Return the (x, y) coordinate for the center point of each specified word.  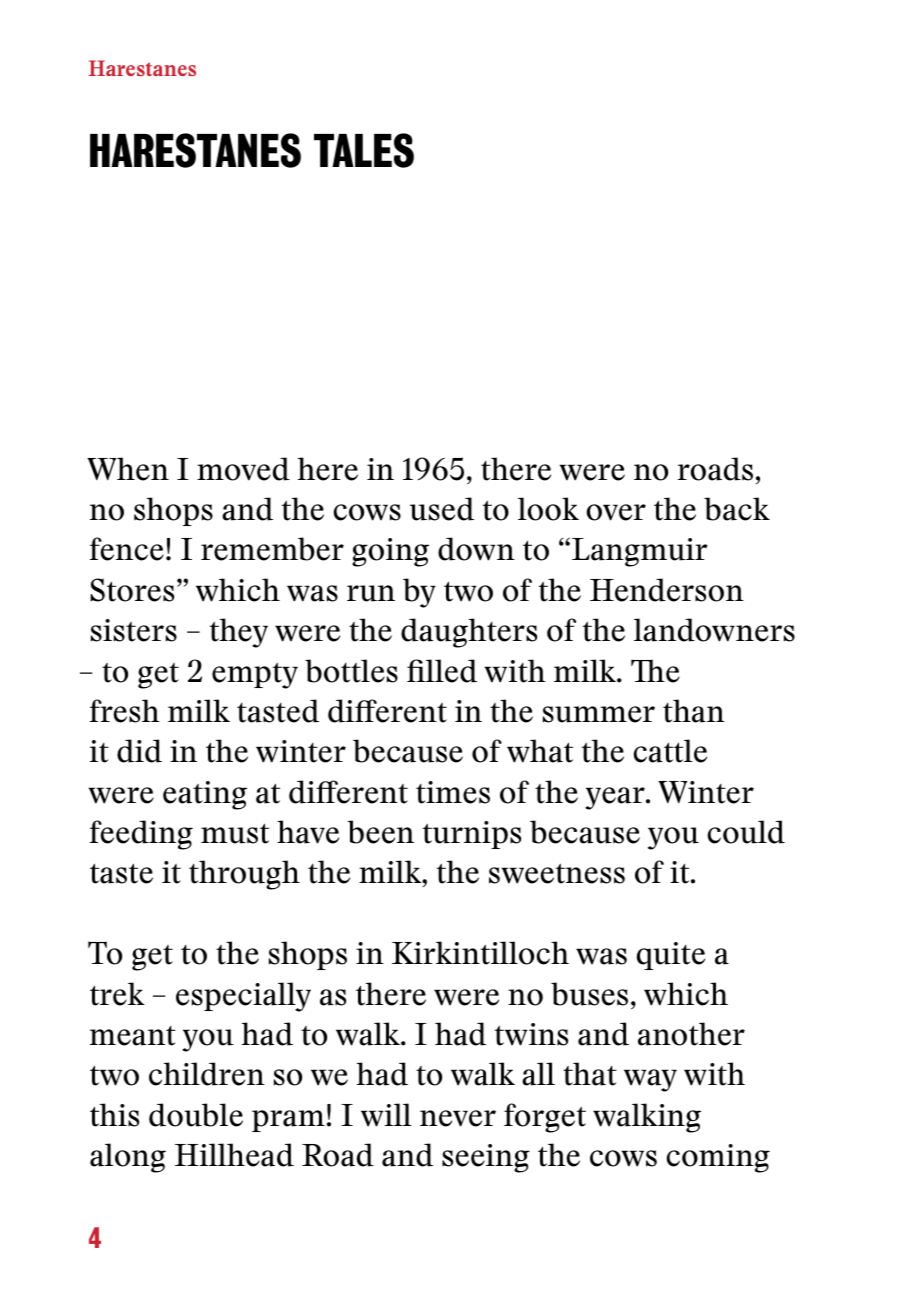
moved (243, 469)
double (196, 1115)
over (616, 512)
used (442, 509)
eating (205, 795)
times (453, 792)
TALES (364, 150)
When (128, 469)
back (737, 509)
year (616, 798)
